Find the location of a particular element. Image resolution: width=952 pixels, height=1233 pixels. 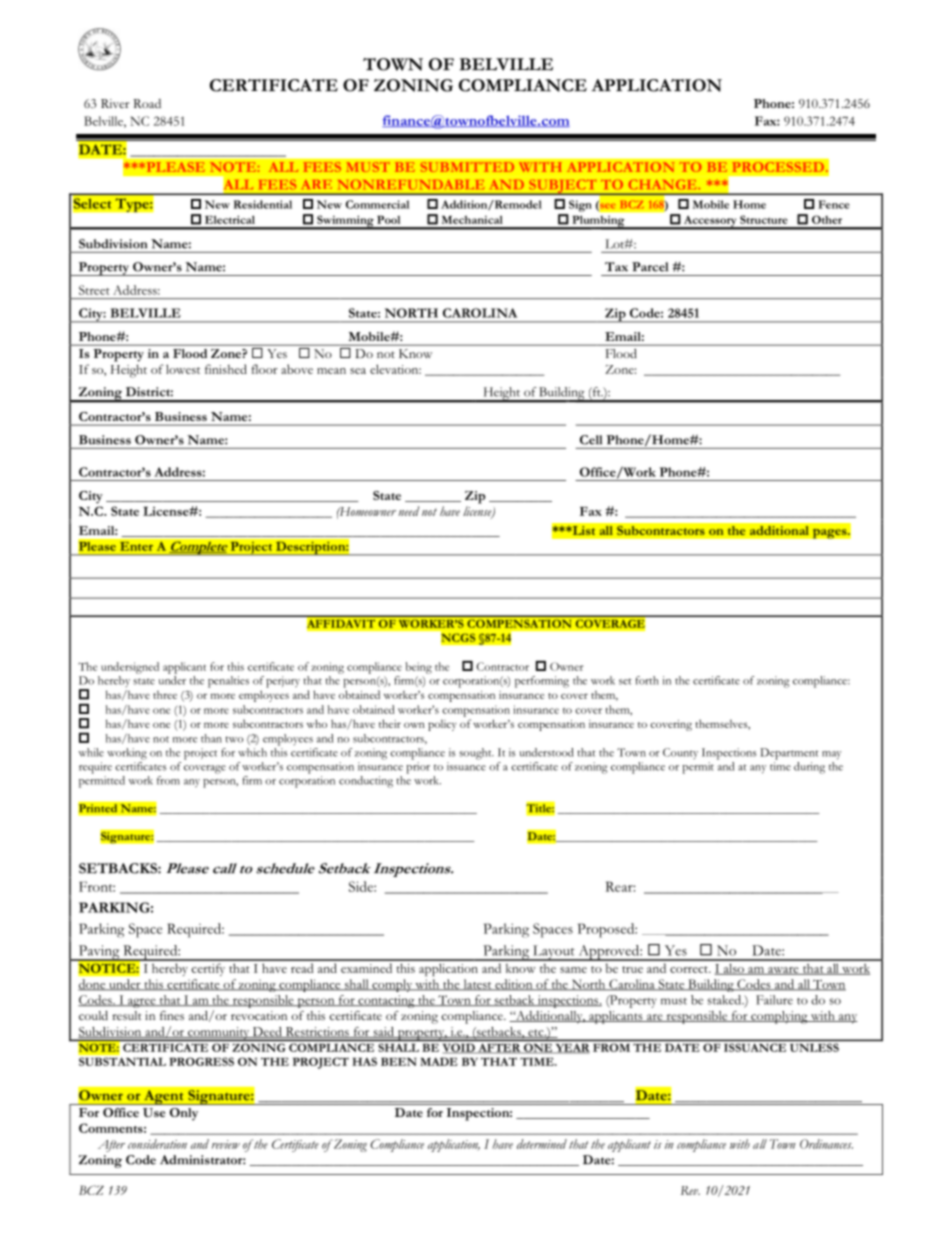

Road is located at coordinates (147, 103).
